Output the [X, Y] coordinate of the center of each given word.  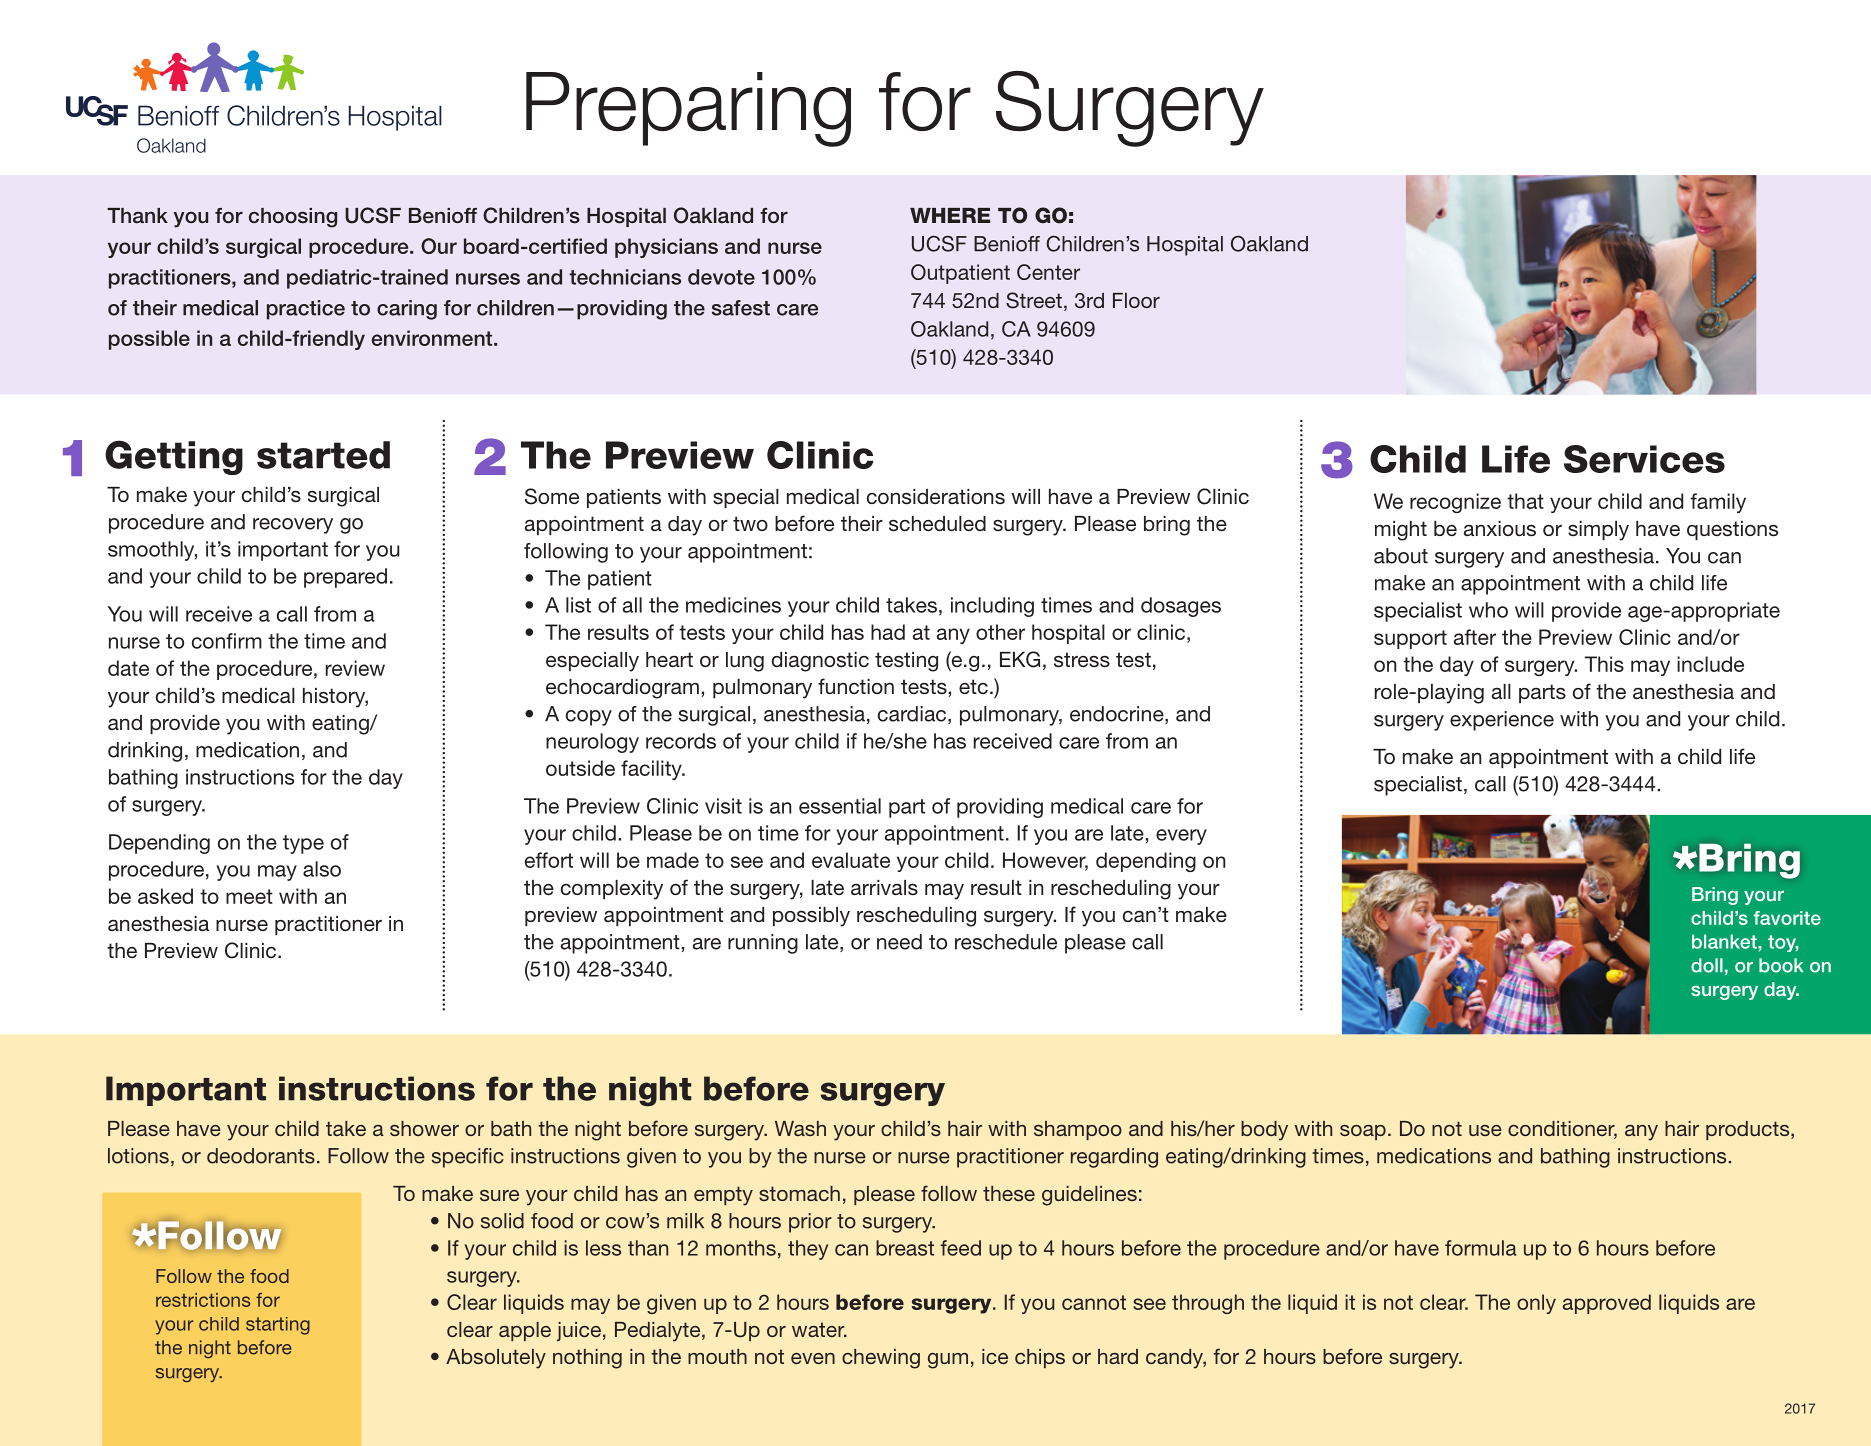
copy [589, 718]
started [323, 455]
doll [1707, 965]
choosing [293, 218]
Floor [1136, 300]
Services [1644, 459]
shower [424, 1128]
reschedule [1006, 942]
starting [278, 1326]
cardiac [913, 715]
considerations [936, 497]
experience [1502, 721]
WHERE [950, 215]
